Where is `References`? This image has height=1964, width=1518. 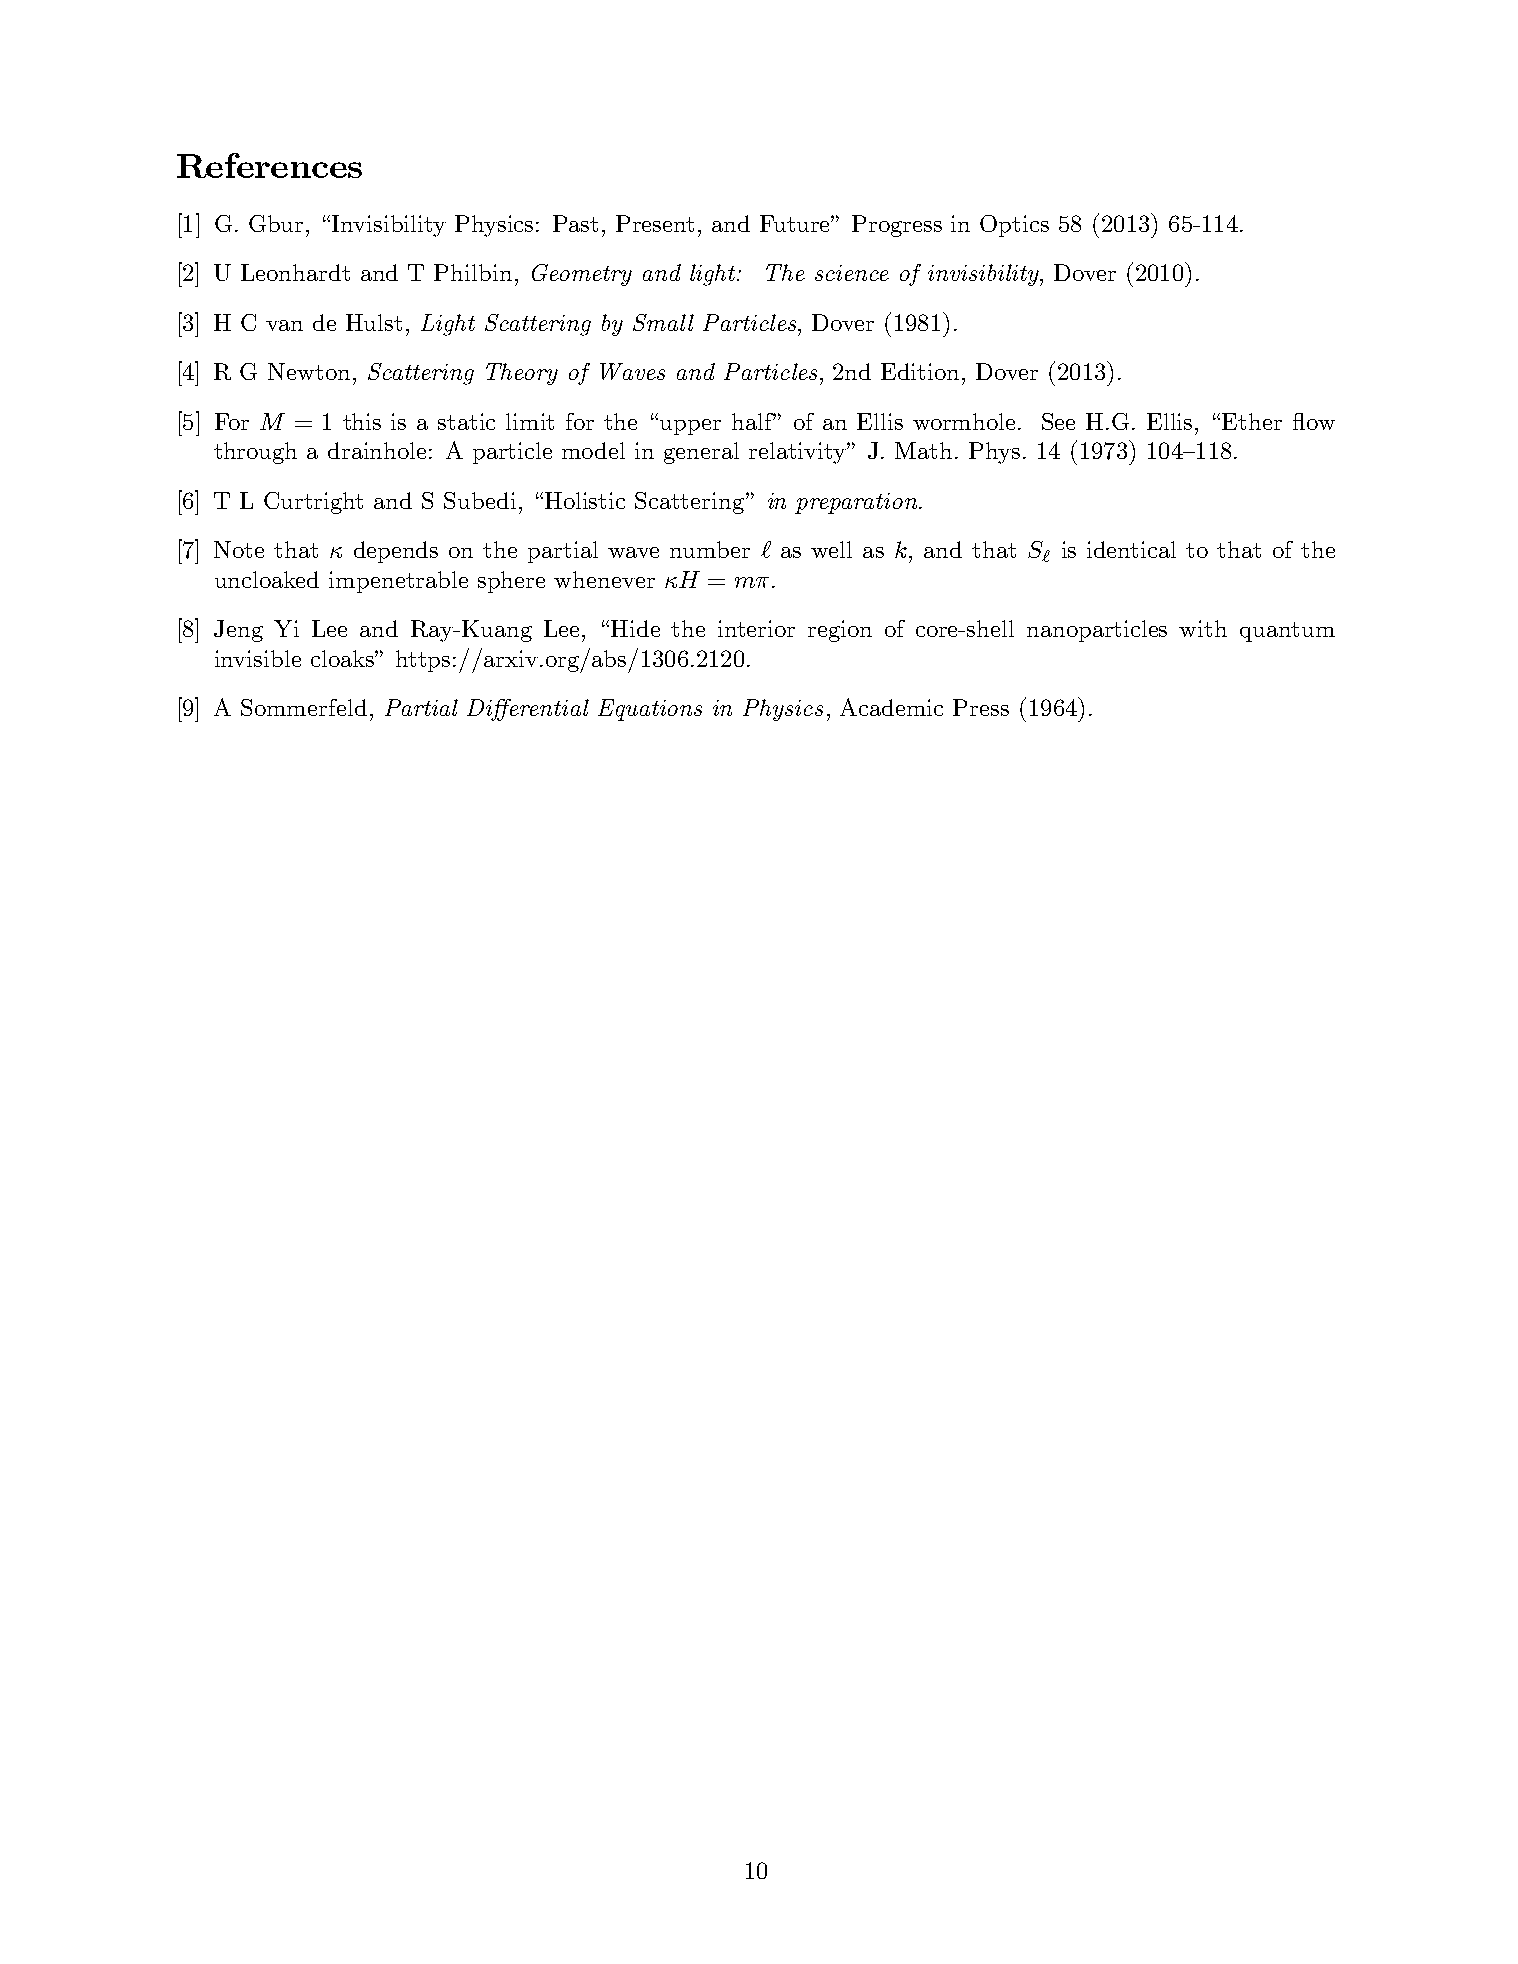 References is located at coordinates (269, 165).
